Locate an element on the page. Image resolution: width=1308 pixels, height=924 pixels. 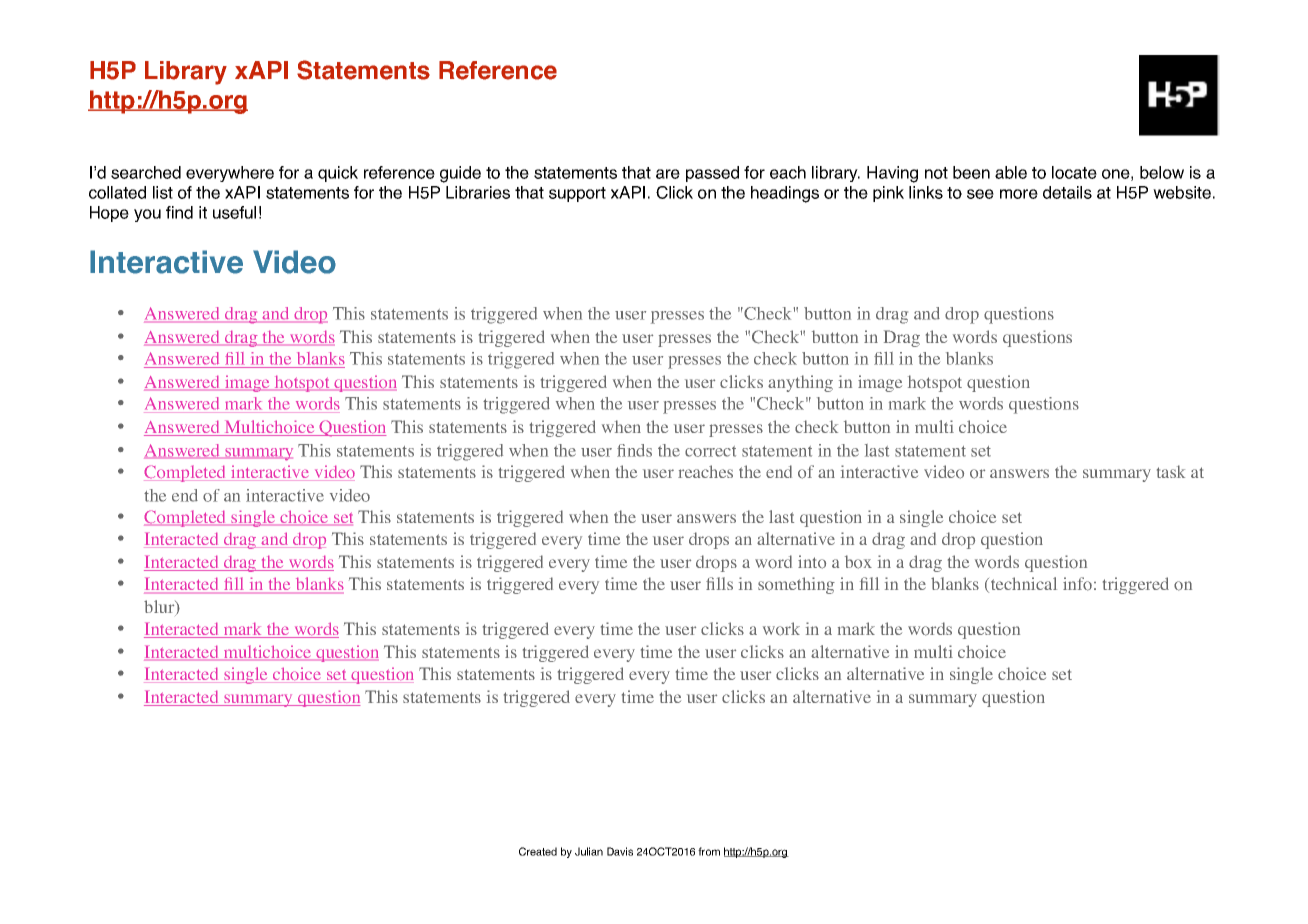
Davis is located at coordinates (620, 851).
